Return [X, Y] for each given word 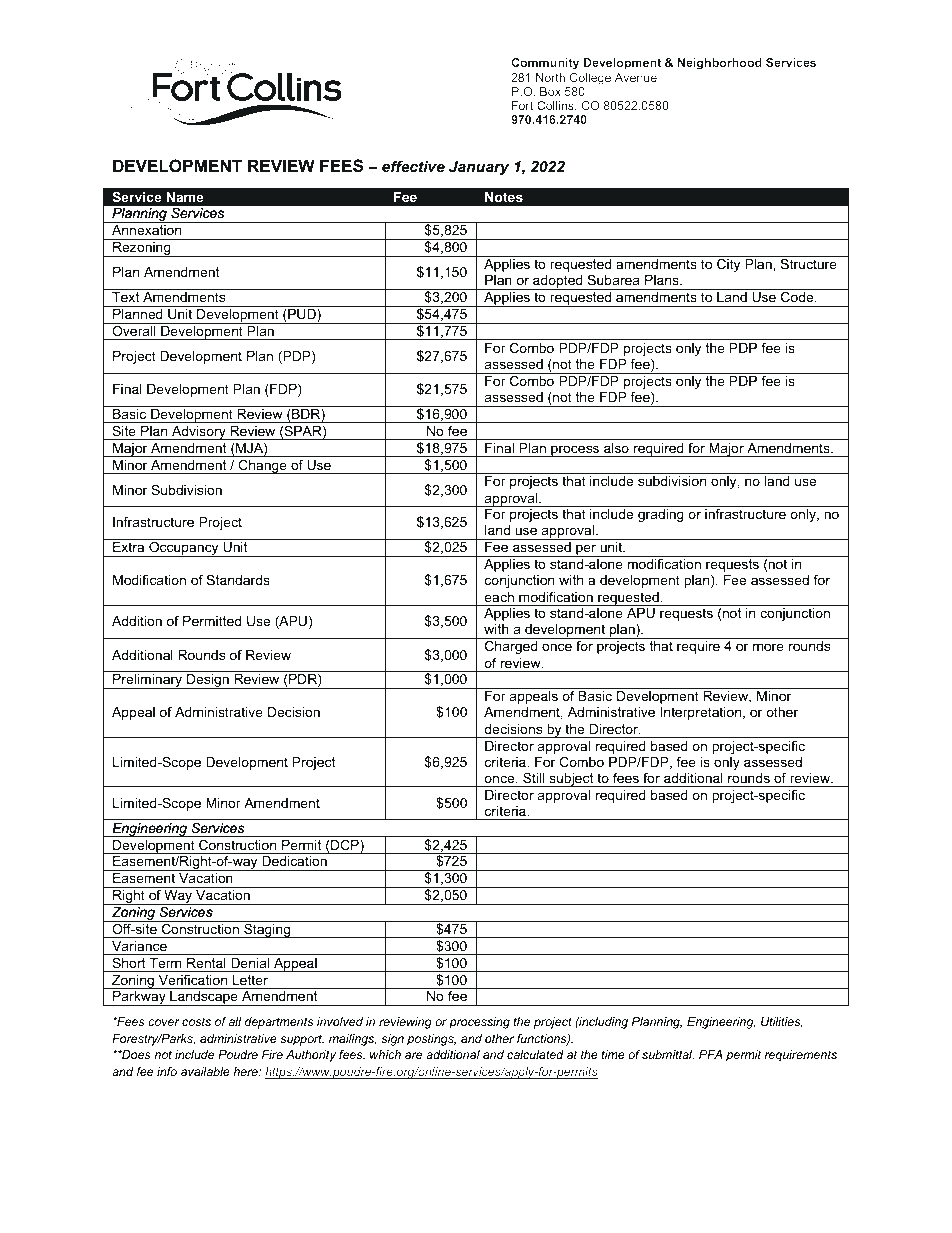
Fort [522, 105]
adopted [558, 282]
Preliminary [147, 681]
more [768, 647]
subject [571, 780]
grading [661, 515]
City [728, 265]
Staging [267, 931]
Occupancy [184, 549]
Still [533, 778]
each [499, 597]
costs [196, 1021]
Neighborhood [720, 64]
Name [184, 197]
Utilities [781, 1022]
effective [413, 166]
